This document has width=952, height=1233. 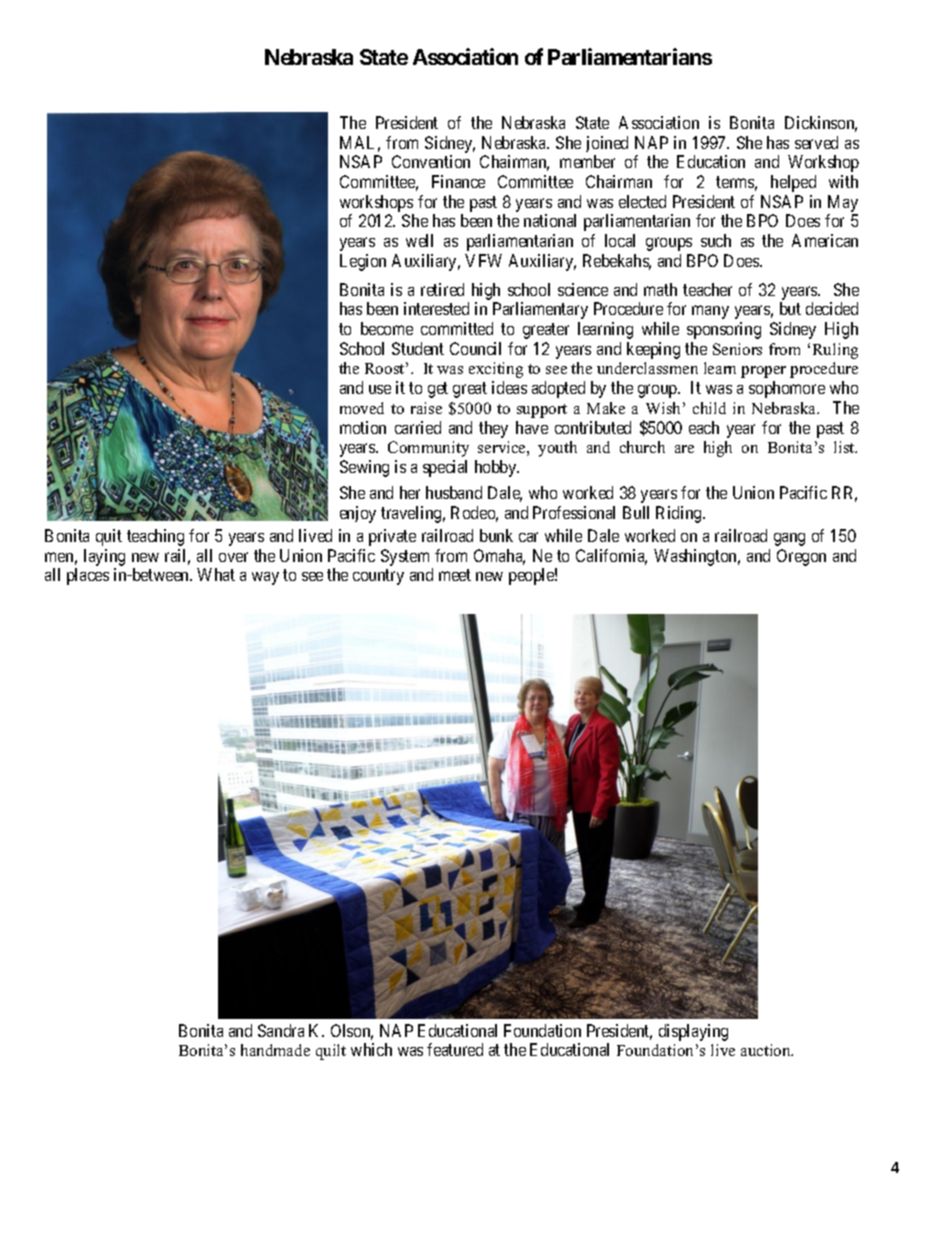 What do you see at coordinates (793, 183) in the document?
I see `helped` at bounding box center [793, 183].
